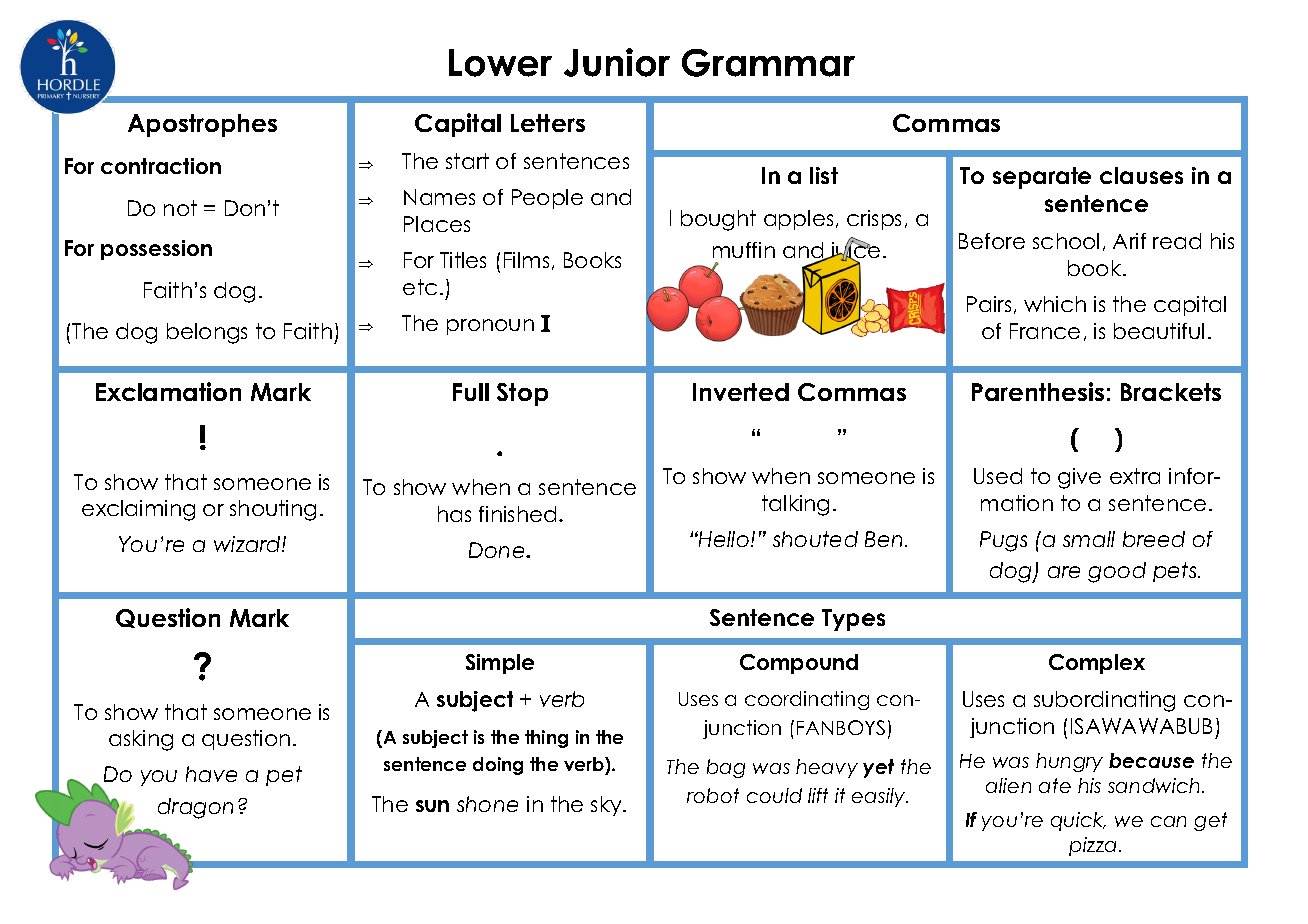 The image size is (1308, 924). What do you see at coordinates (607, 806) in the document?
I see `sky` at bounding box center [607, 806].
